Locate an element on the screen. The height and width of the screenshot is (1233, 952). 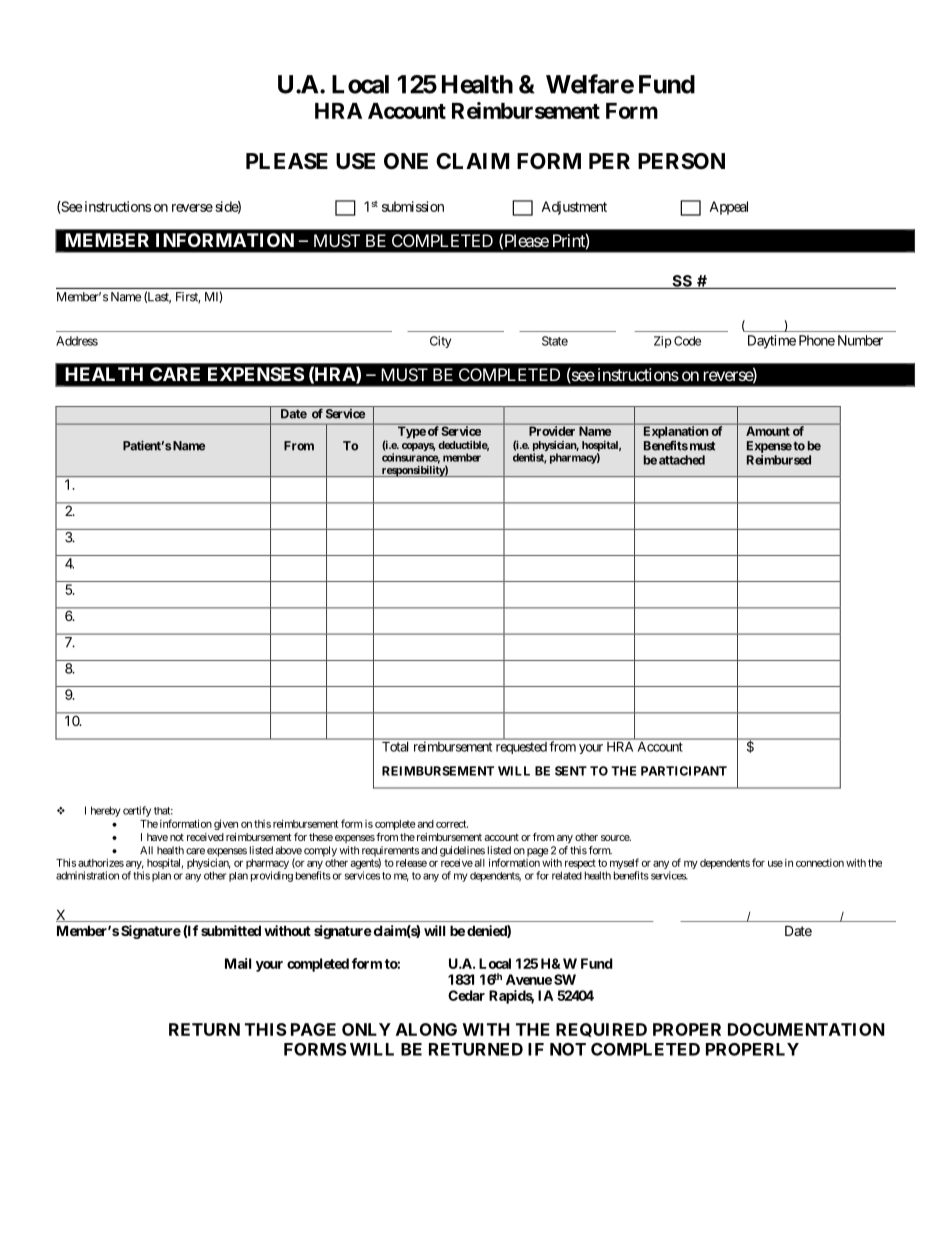
guidelines is located at coordinates (462, 852).
